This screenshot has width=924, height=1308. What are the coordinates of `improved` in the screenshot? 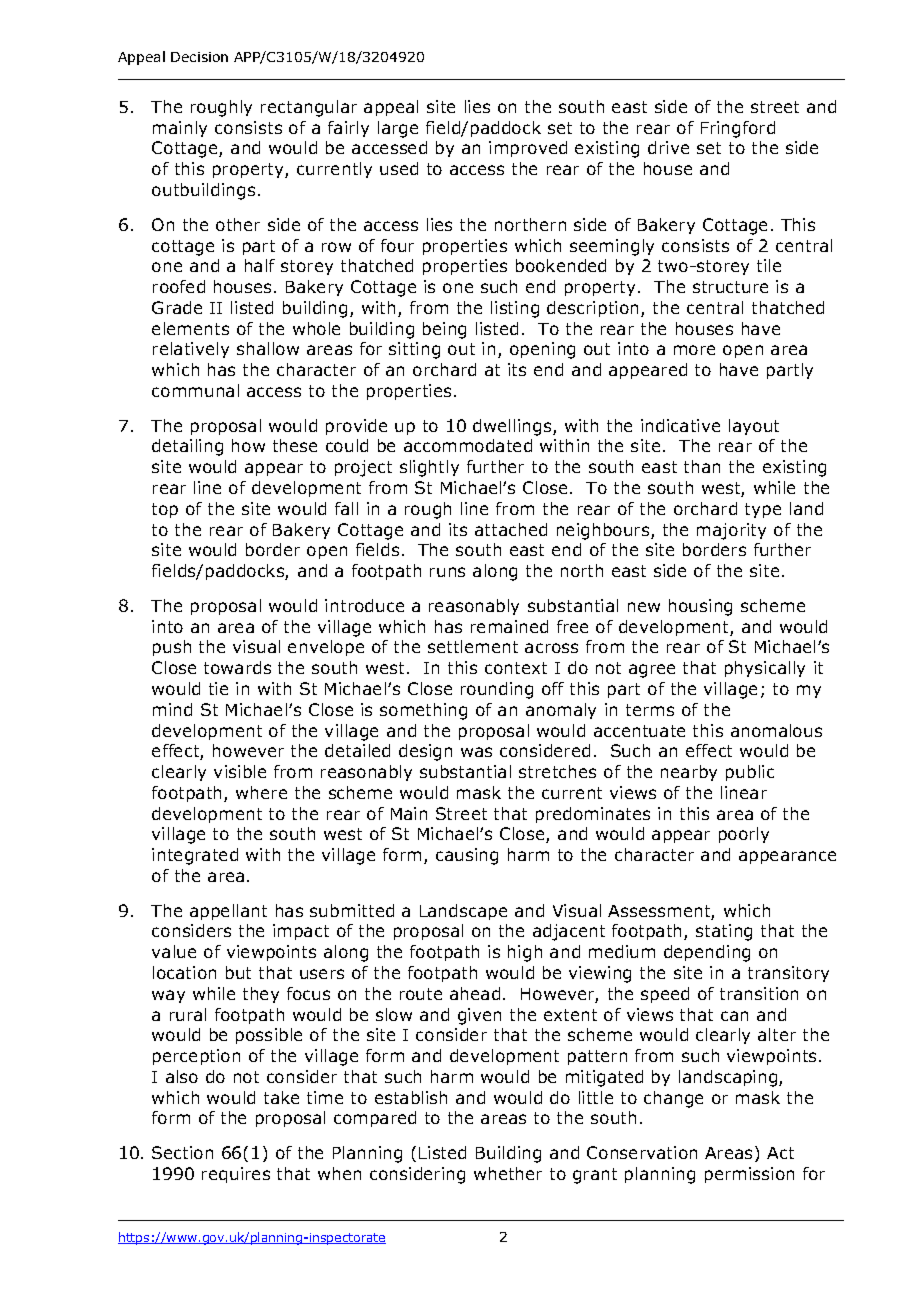 It's located at (528, 149).
